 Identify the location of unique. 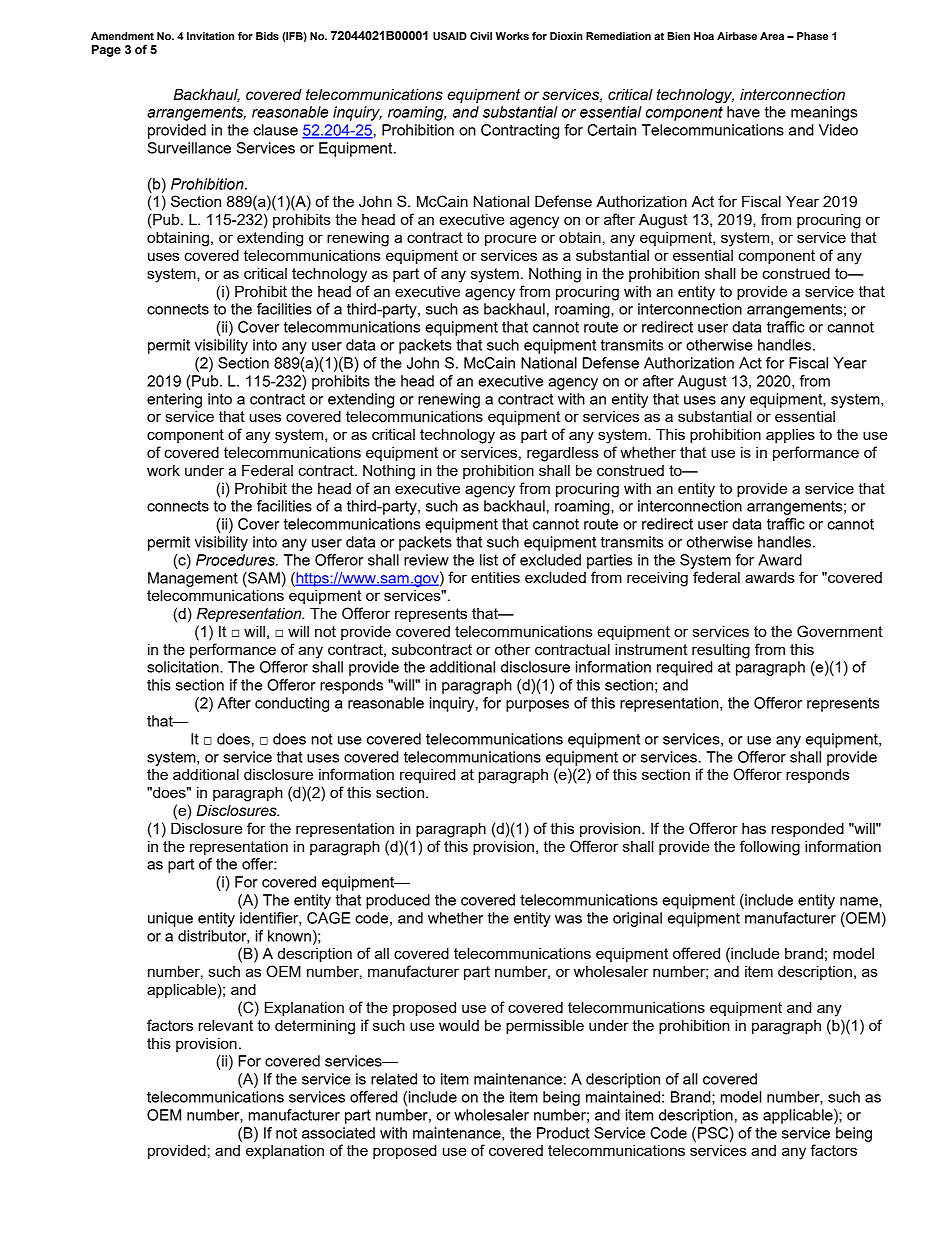
(170, 919).
